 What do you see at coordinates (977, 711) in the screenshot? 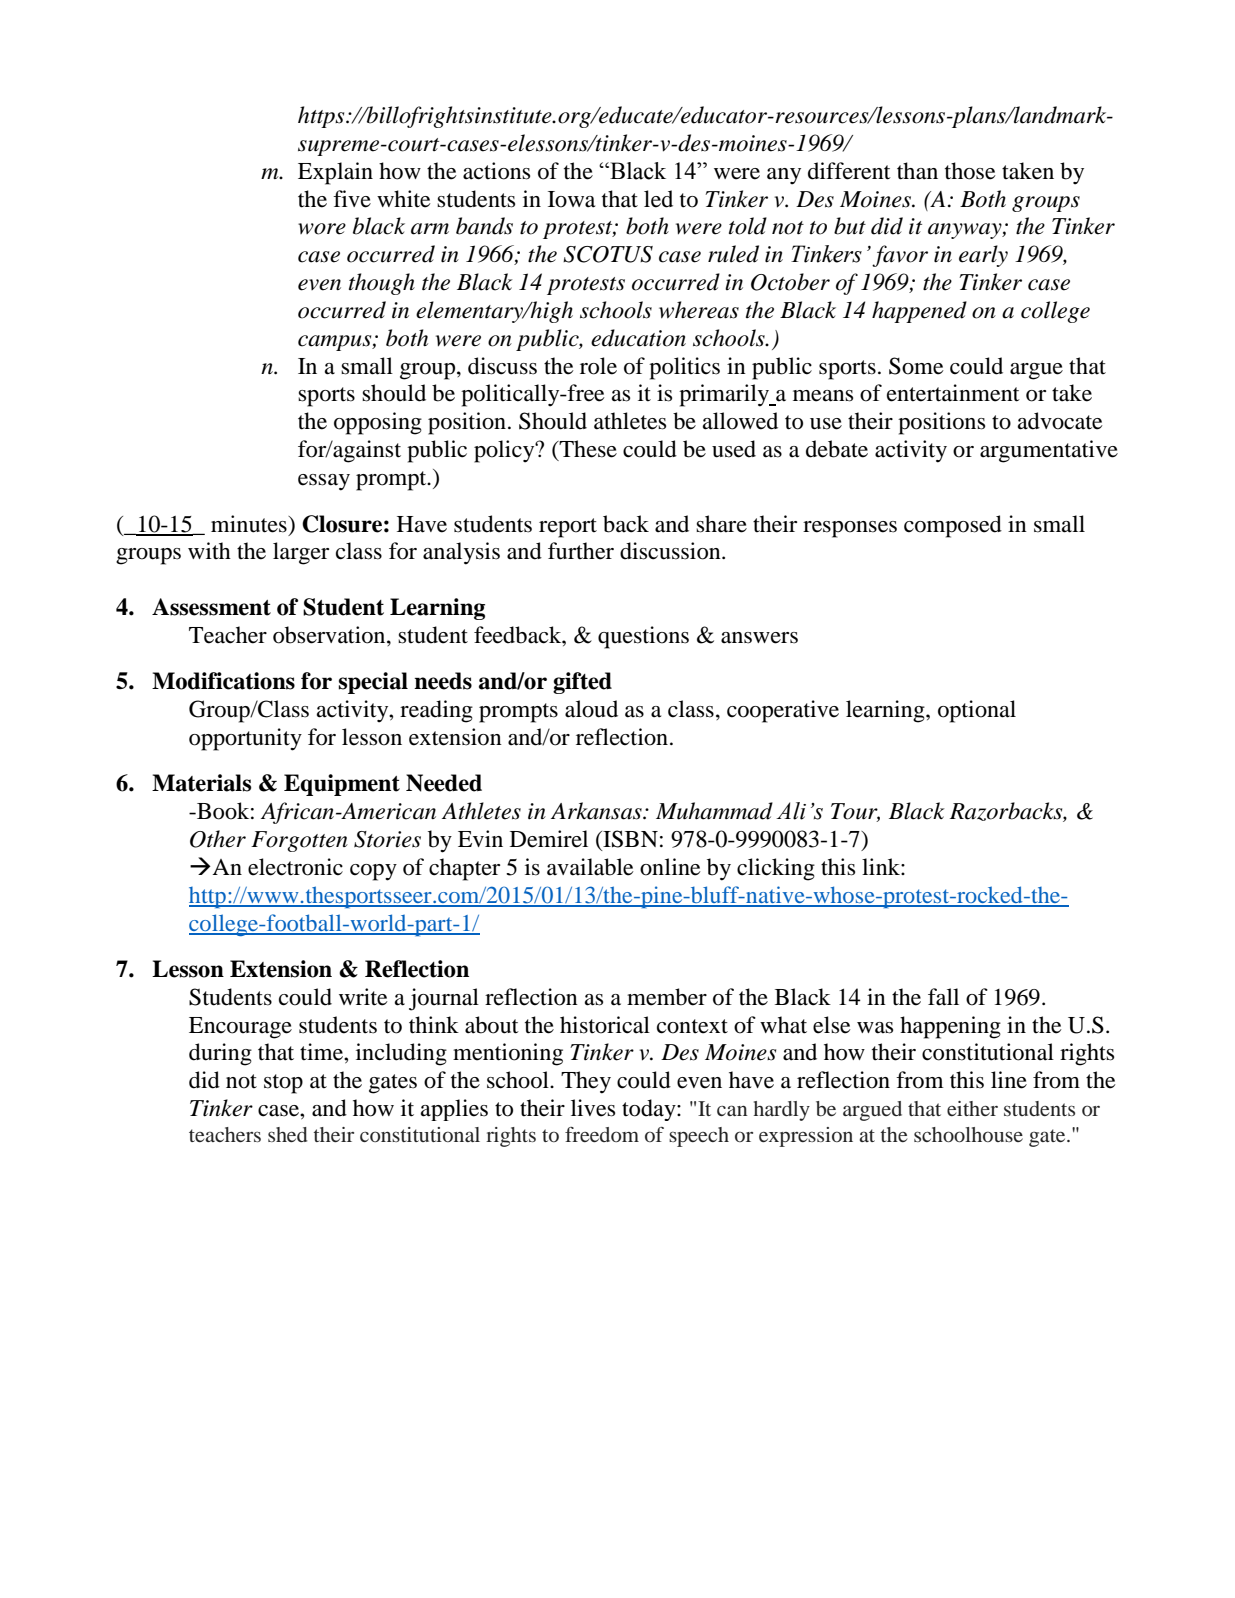
I see `optional` at bounding box center [977, 711].
